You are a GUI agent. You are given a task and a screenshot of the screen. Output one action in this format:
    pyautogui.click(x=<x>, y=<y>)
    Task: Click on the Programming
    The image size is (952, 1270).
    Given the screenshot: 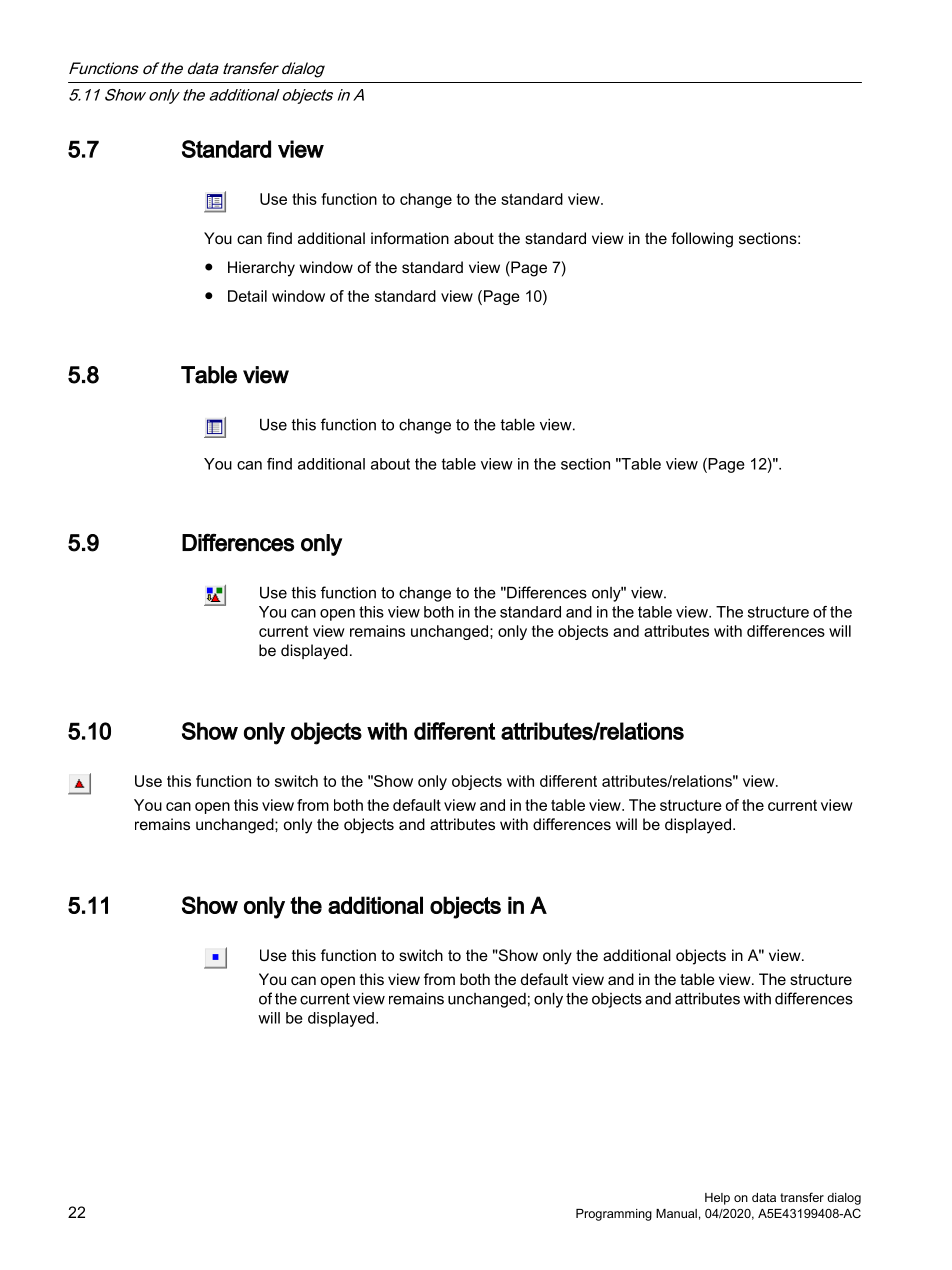 What is the action you would take?
    pyautogui.click(x=614, y=1215)
